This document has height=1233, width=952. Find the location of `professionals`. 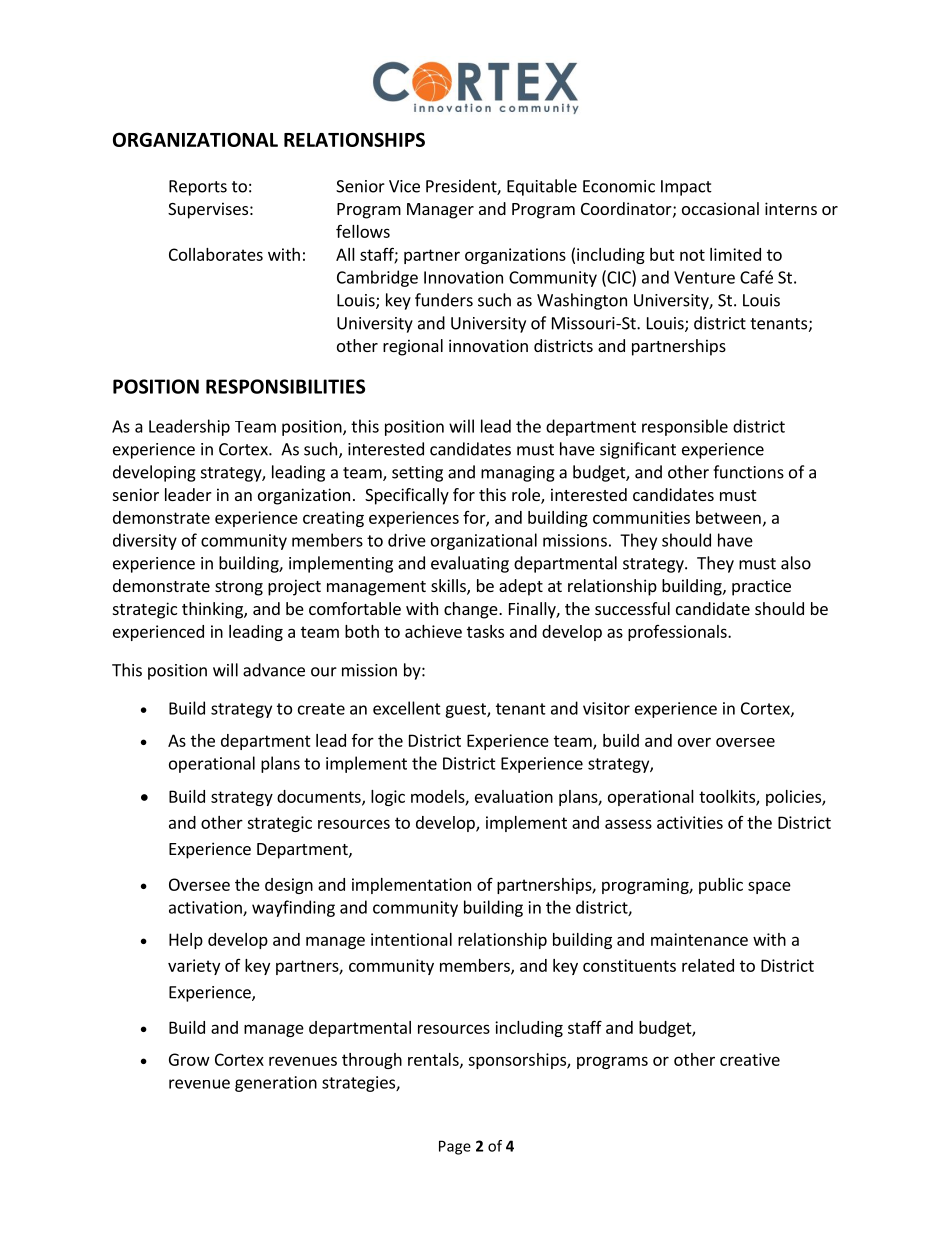

professionals is located at coordinates (678, 633).
